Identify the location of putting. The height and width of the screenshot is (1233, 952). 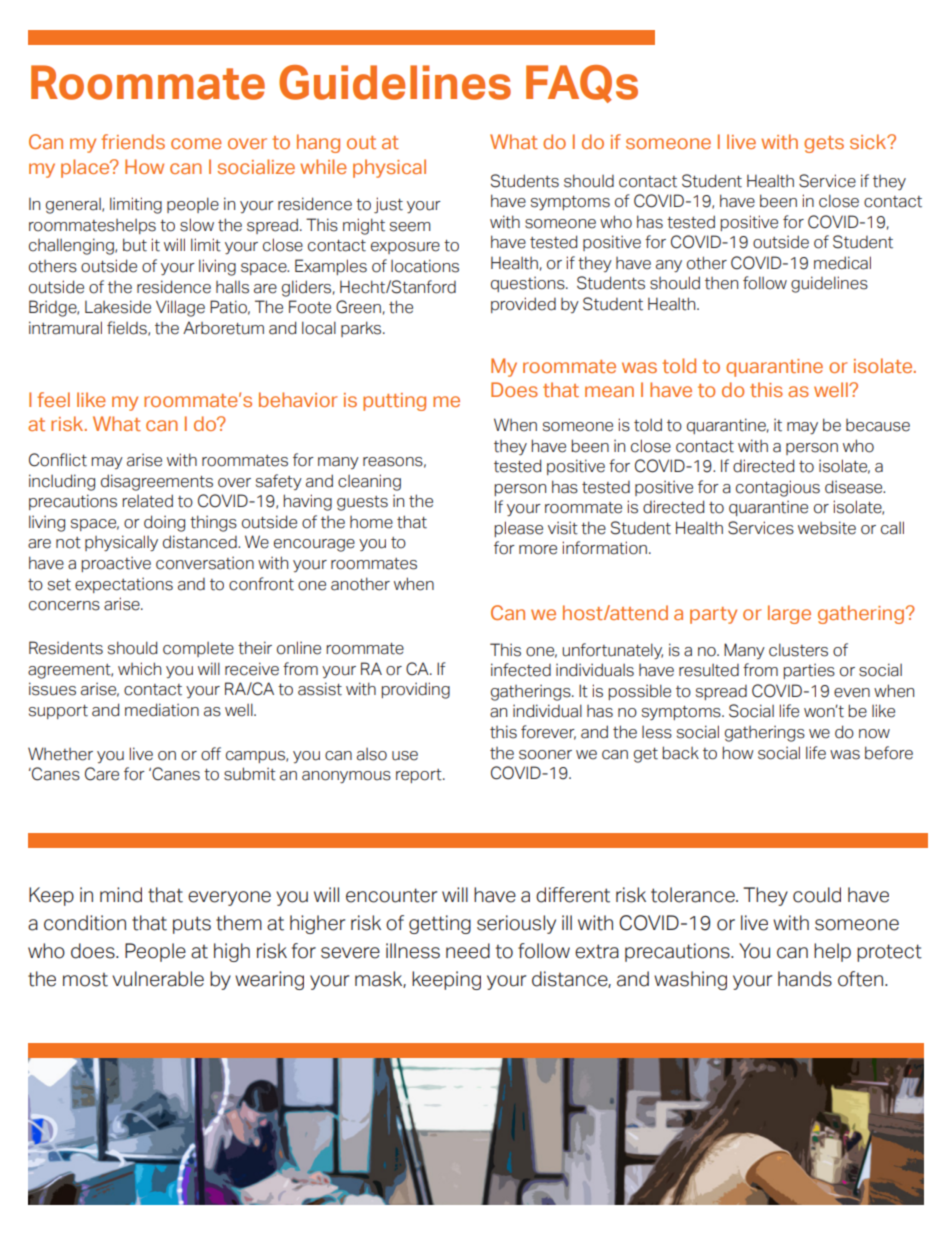
(394, 402).
